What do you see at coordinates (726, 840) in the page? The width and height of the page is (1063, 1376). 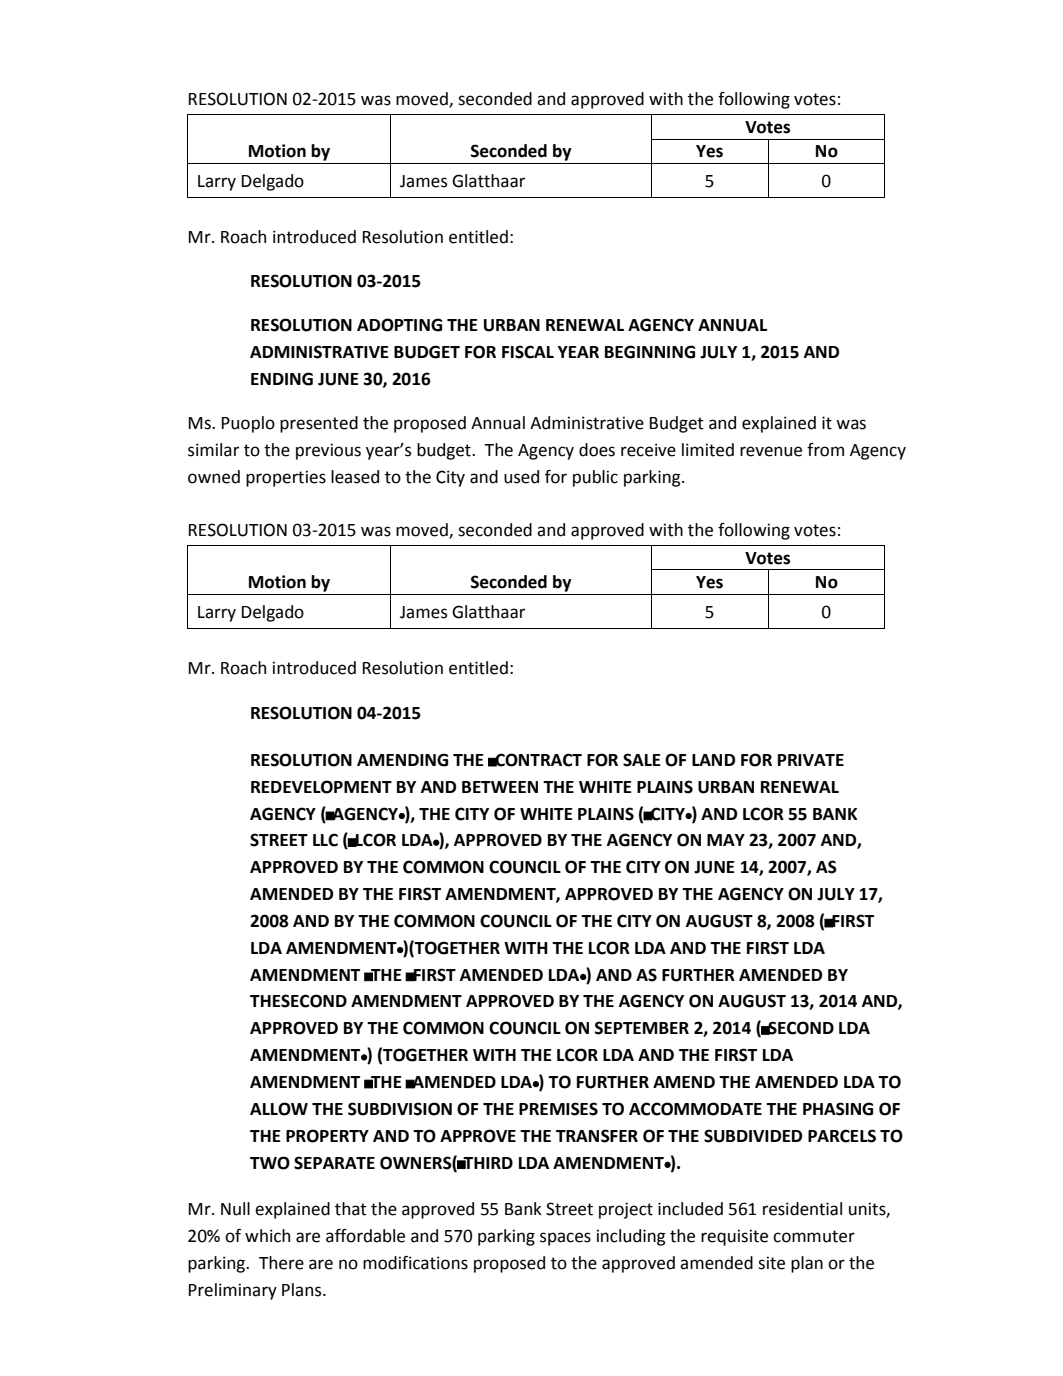 I see `MAY` at bounding box center [726, 840].
